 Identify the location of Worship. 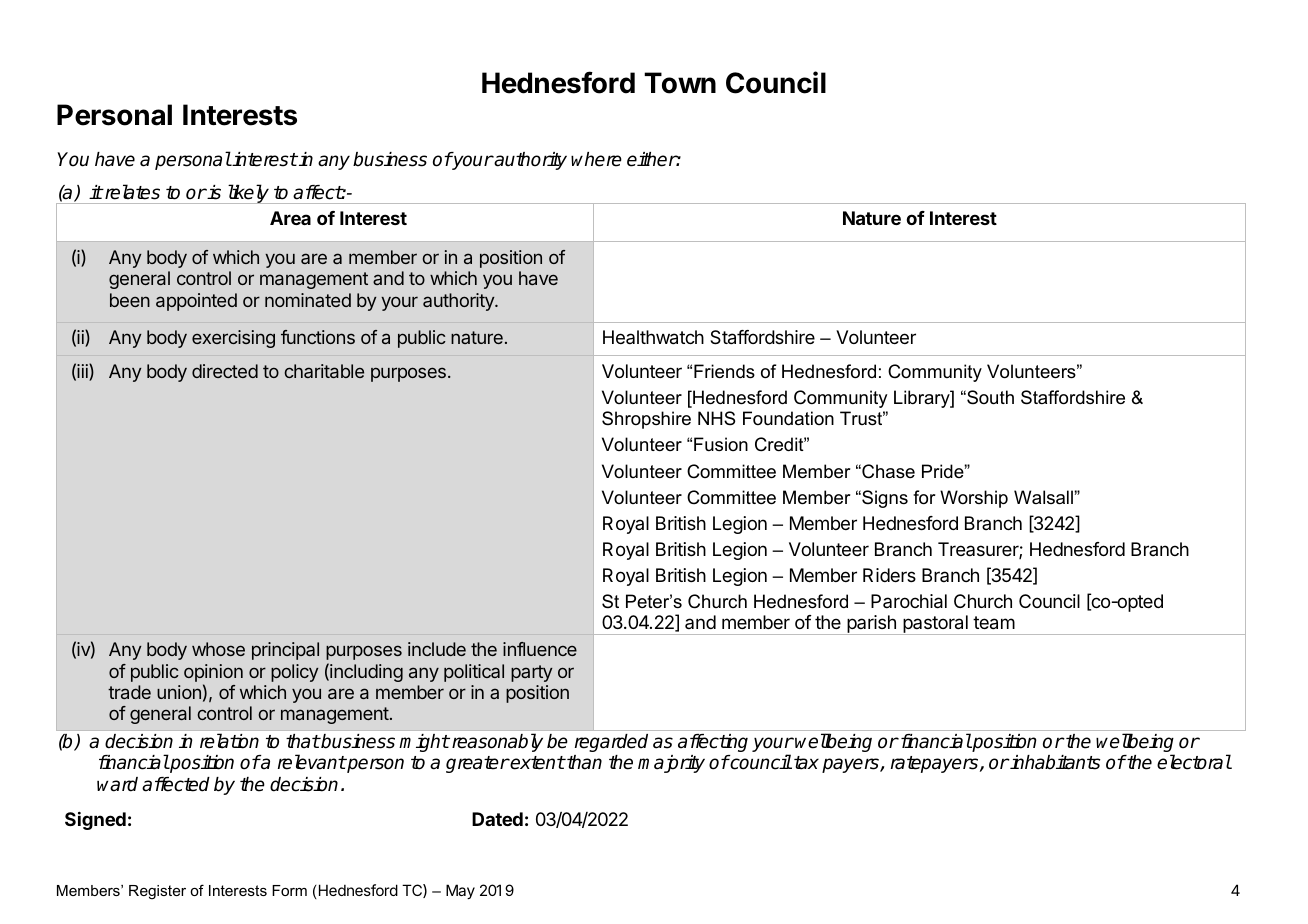
(974, 499).
